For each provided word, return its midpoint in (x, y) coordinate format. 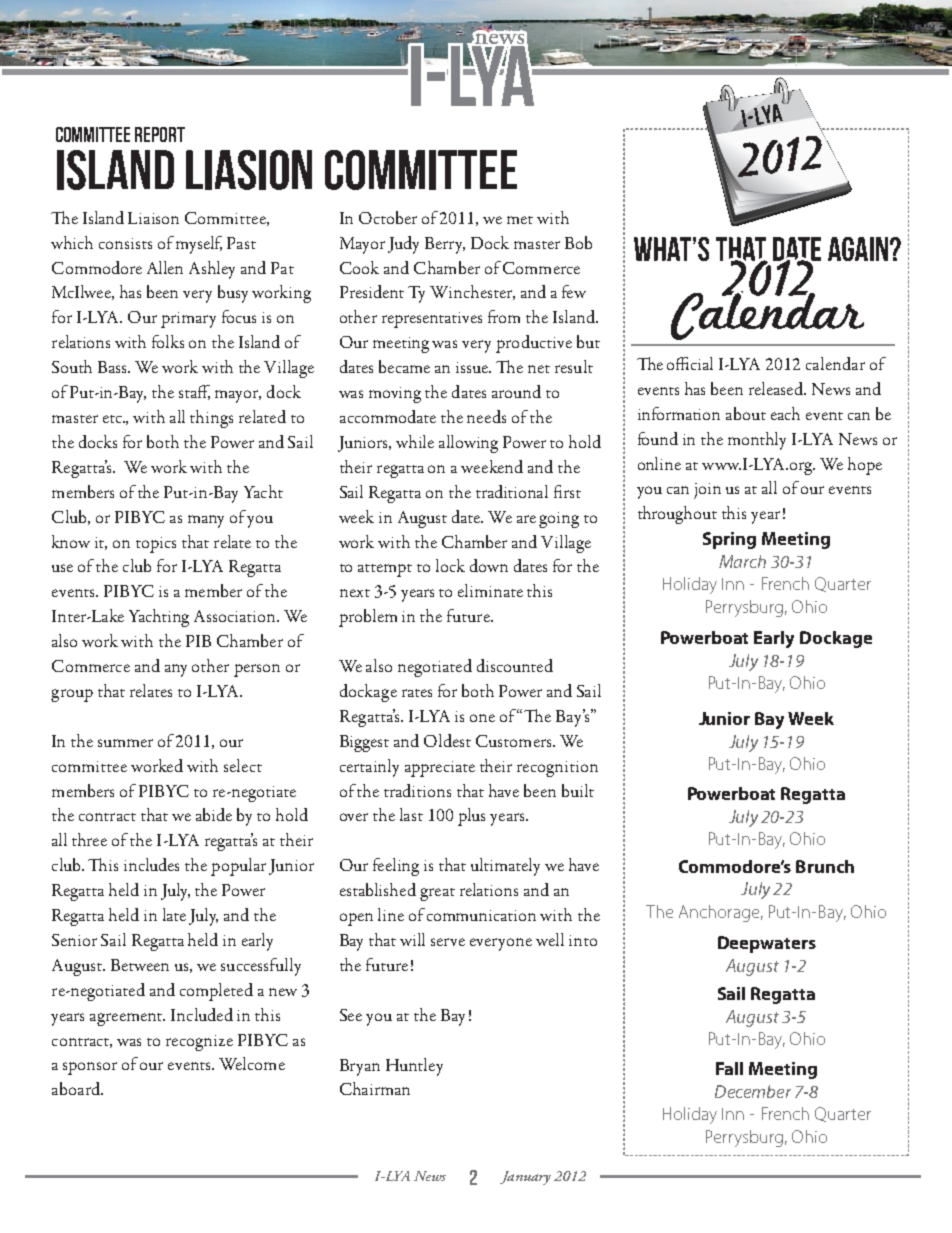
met (520, 220)
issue (473, 367)
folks (168, 341)
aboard (77, 1088)
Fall (729, 1068)
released (777, 388)
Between (140, 965)
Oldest (447, 740)
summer (125, 743)
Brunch (825, 866)
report (160, 134)
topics (156, 545)
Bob (578, 242)
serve (448, 942)
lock (450, 565)
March (742, 561)
